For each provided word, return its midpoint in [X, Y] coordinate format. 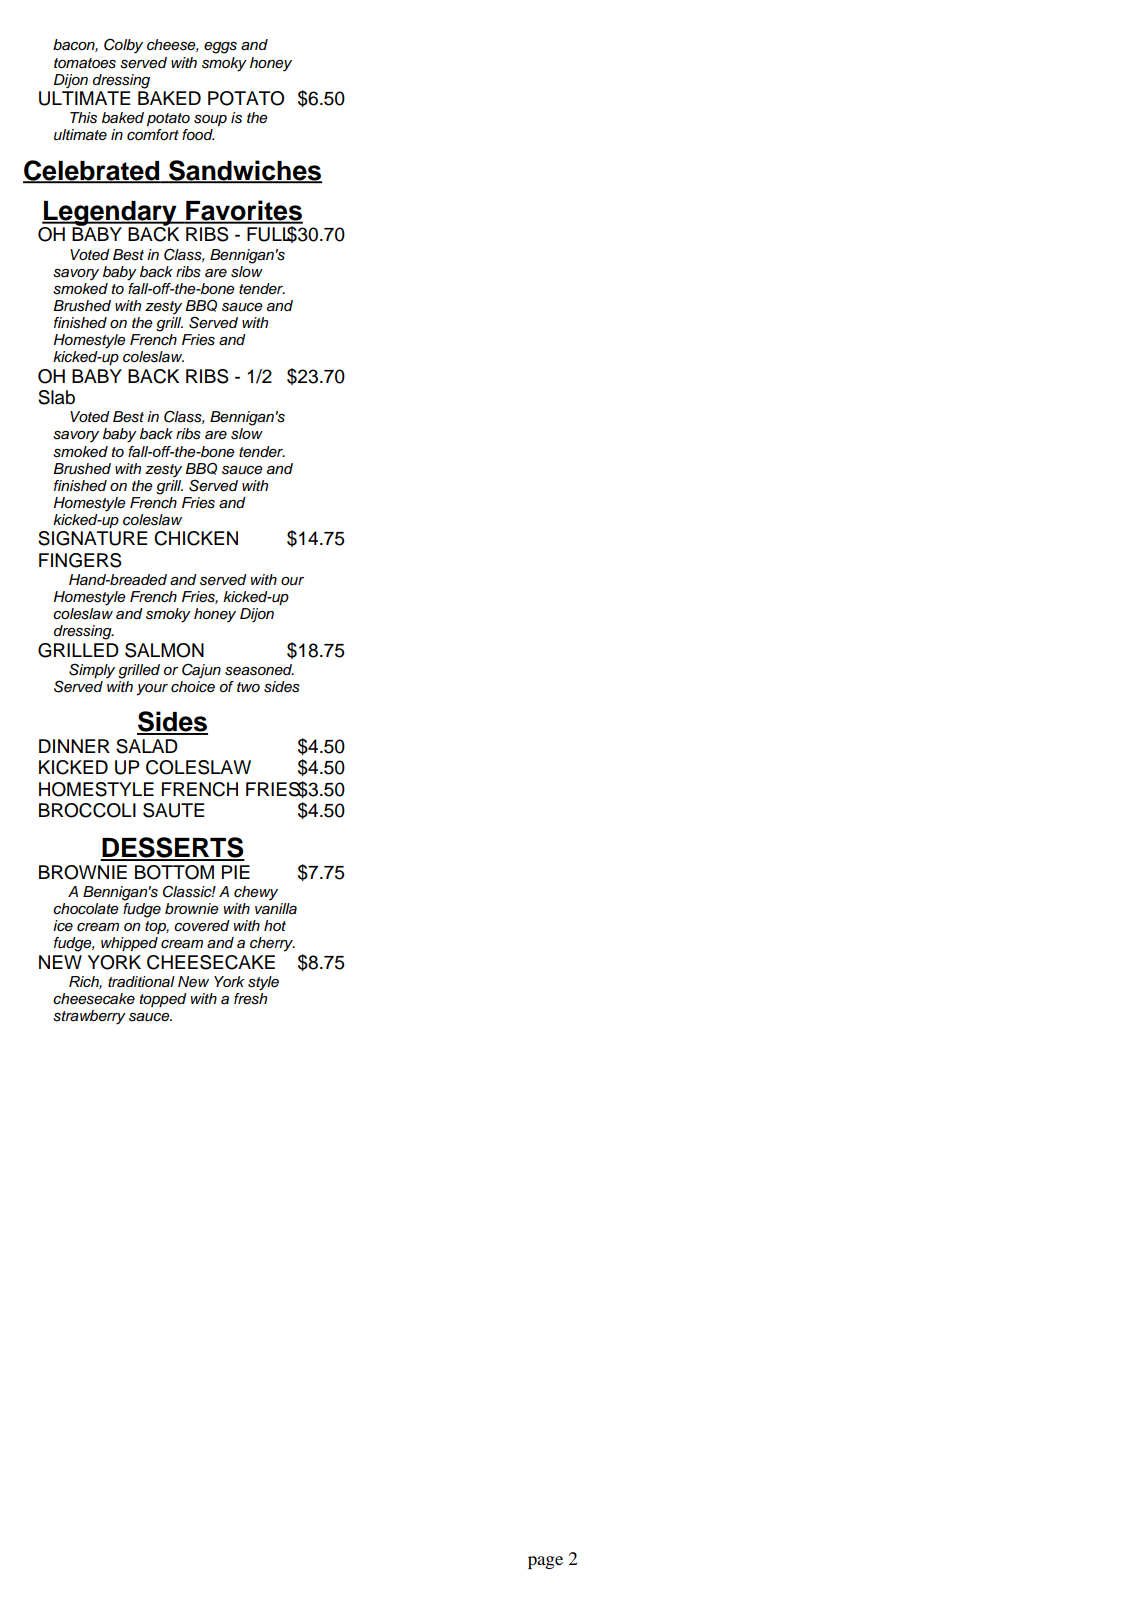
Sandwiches [244, 171]
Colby [123, 46]
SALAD [147, 746]
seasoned [259, 670]
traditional [141, 982]
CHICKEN [196, 538]
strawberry [89, 1017]
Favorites [243, 211]
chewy [256, 893]
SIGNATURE [93, 538]
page [545, 1562]
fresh [250, 999]
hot [275, 925]
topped [163, 1000]
